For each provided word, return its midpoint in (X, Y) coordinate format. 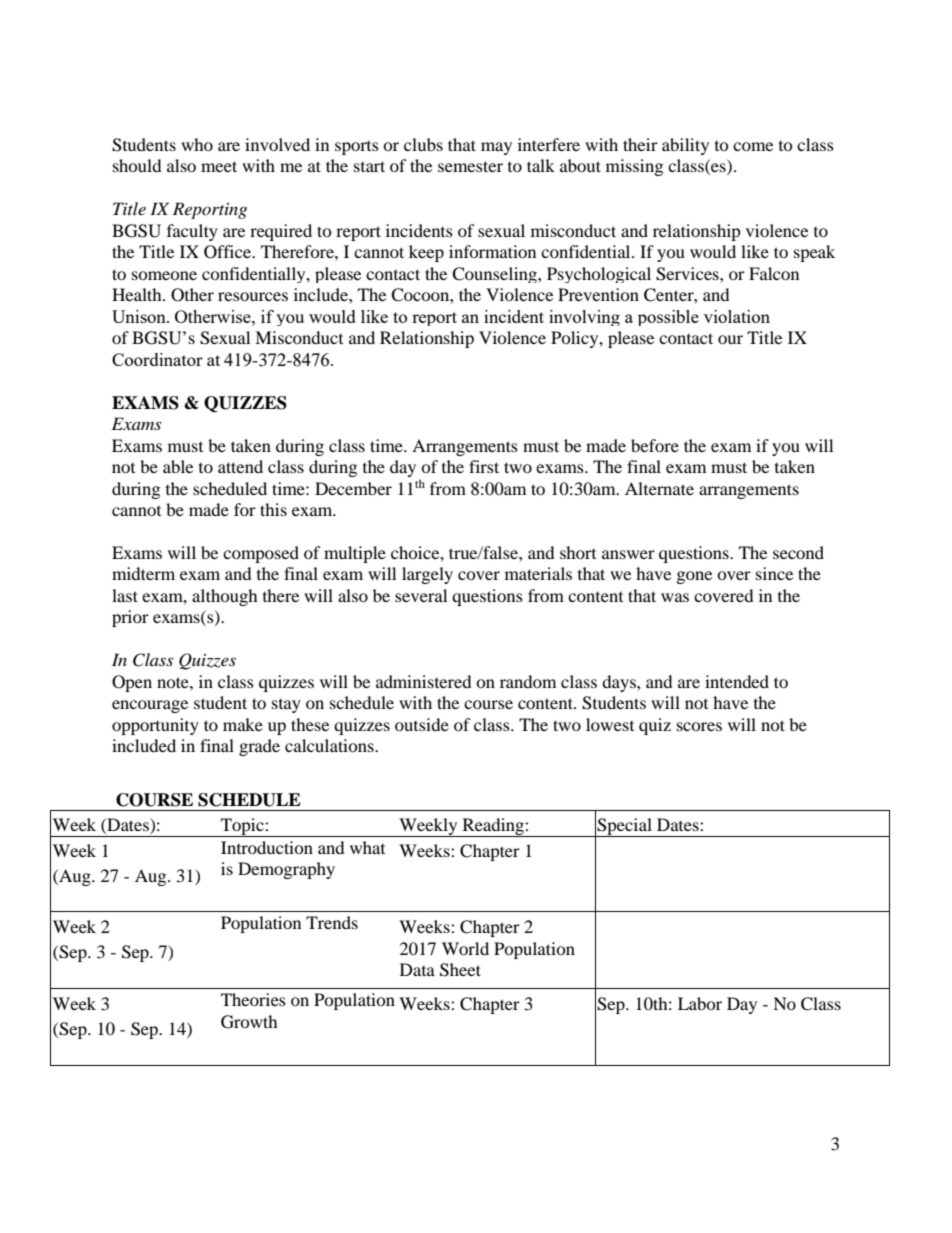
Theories (253, 999)
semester (470, 166)
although (225, 597)
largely (427, 575)
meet (219, 166)
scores (699, 726)
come (753, 146)
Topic (242, 827)
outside (422, 724)
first (484, 466)
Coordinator (157, 359)
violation (737, 316)
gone (694, 577)
